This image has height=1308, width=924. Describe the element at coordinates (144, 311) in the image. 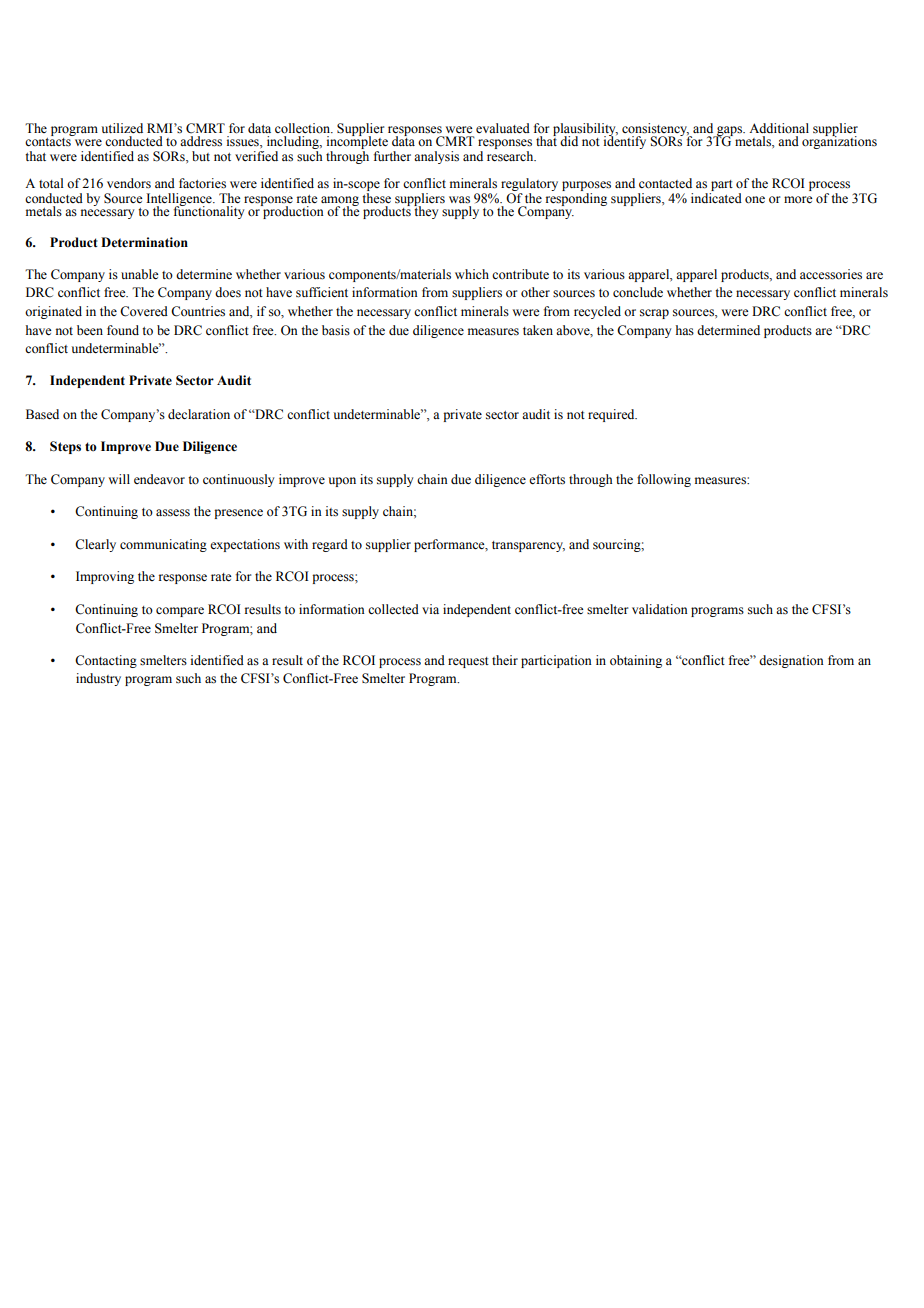

I see `Covered` at that location.
